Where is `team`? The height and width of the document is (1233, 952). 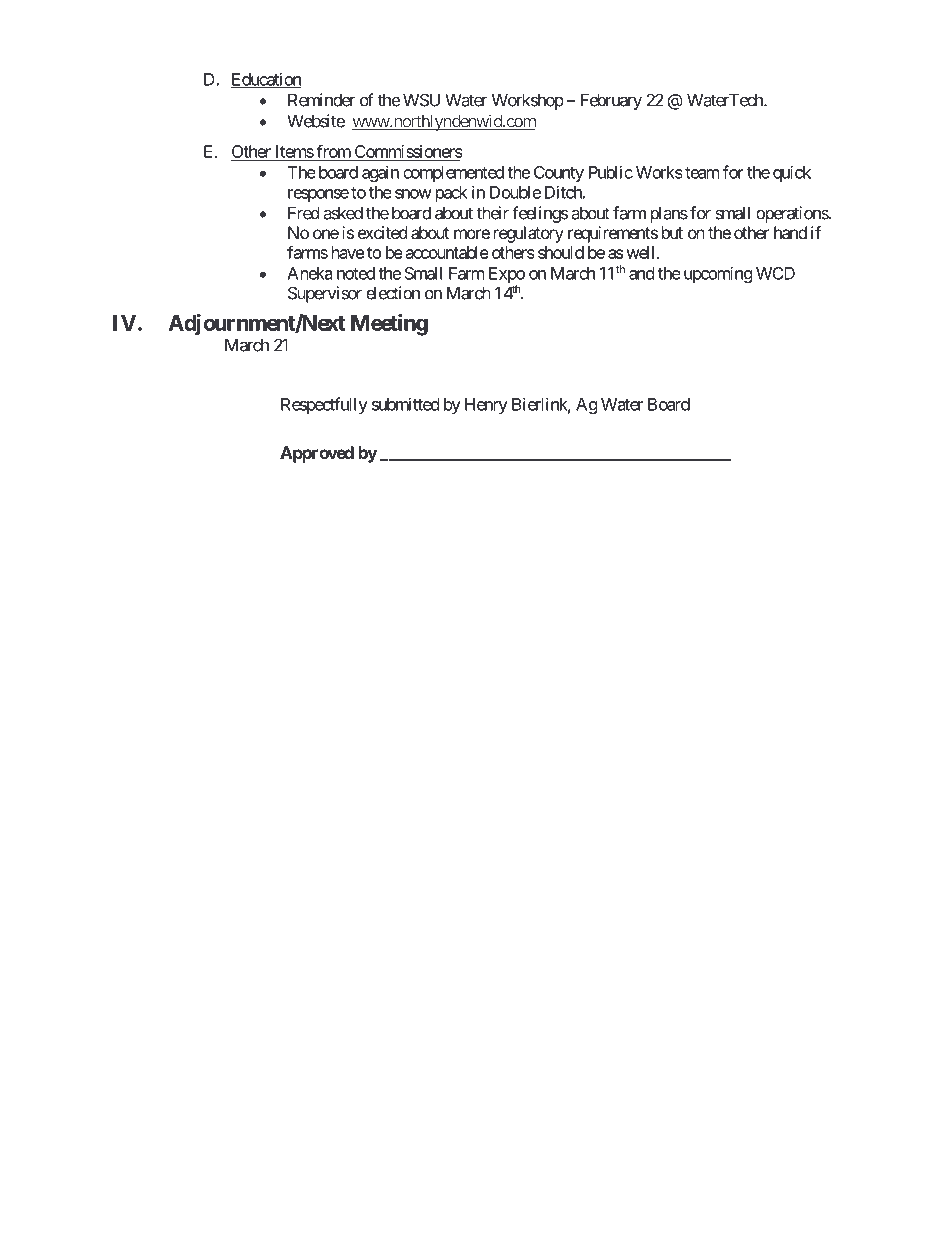
team is located at coordinates (702, 173).
